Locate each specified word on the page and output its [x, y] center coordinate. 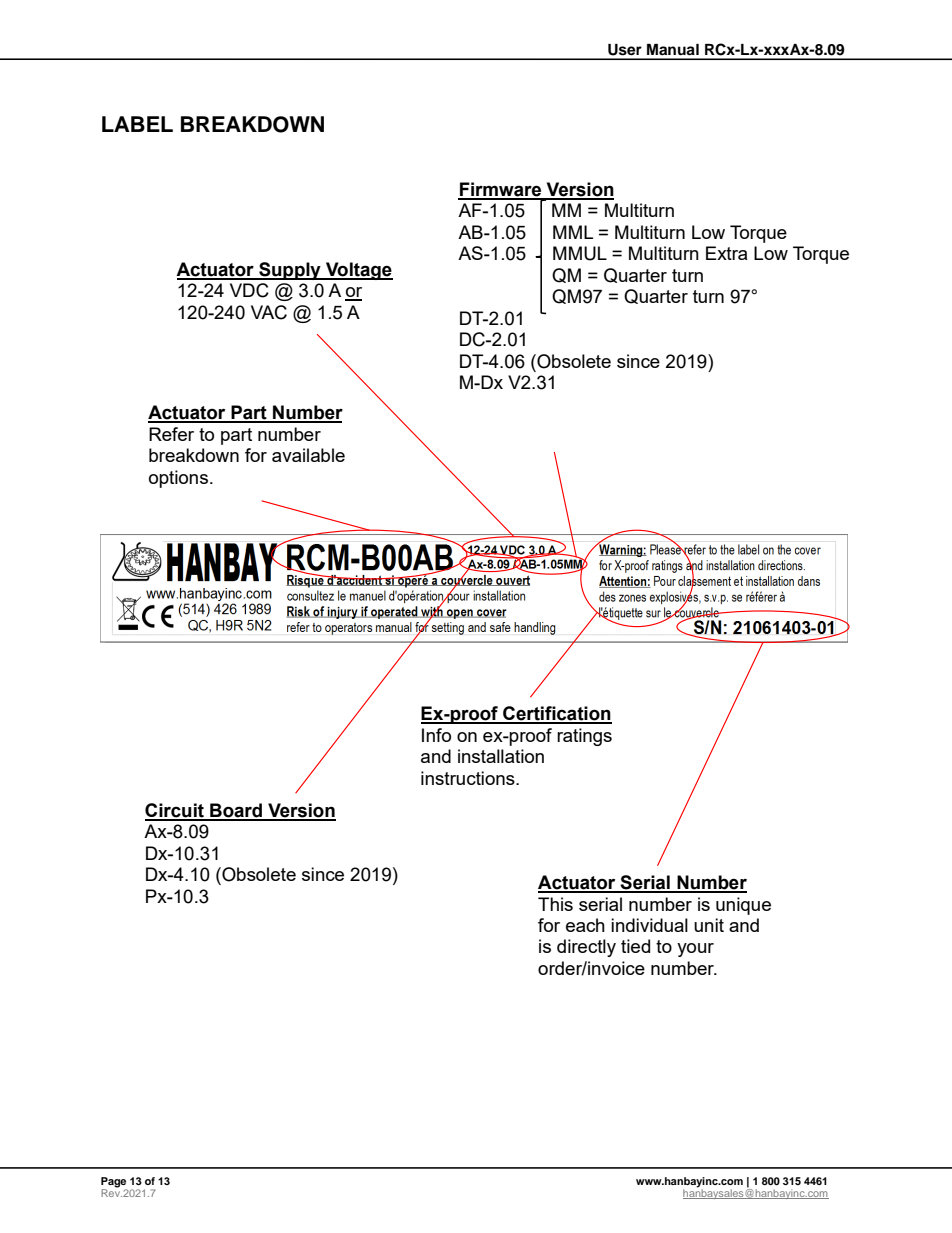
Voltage [358, 271]
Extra [726, 253]
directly [586, 948]
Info [436, 735]
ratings [584, 737]
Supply [290, 271]
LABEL [137, 124]
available [308, 455]
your [695, 950]
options [178, 479]
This [555, 904]
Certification [556, 714]
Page [114, 1183]
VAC [269, 312]
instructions [469, 778]
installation [501, 756]
